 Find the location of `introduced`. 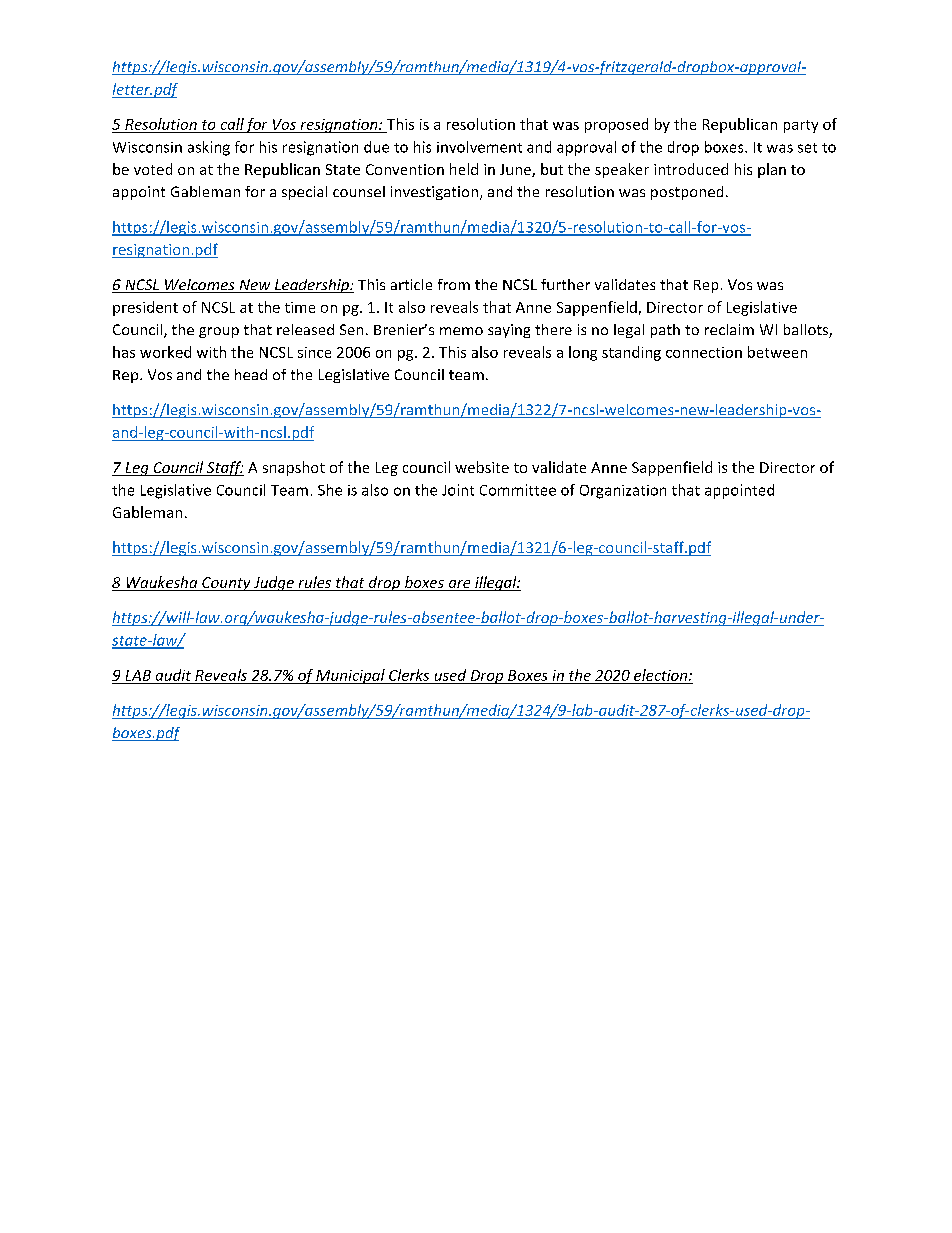

introduced is located at coordinates (691, 169).
